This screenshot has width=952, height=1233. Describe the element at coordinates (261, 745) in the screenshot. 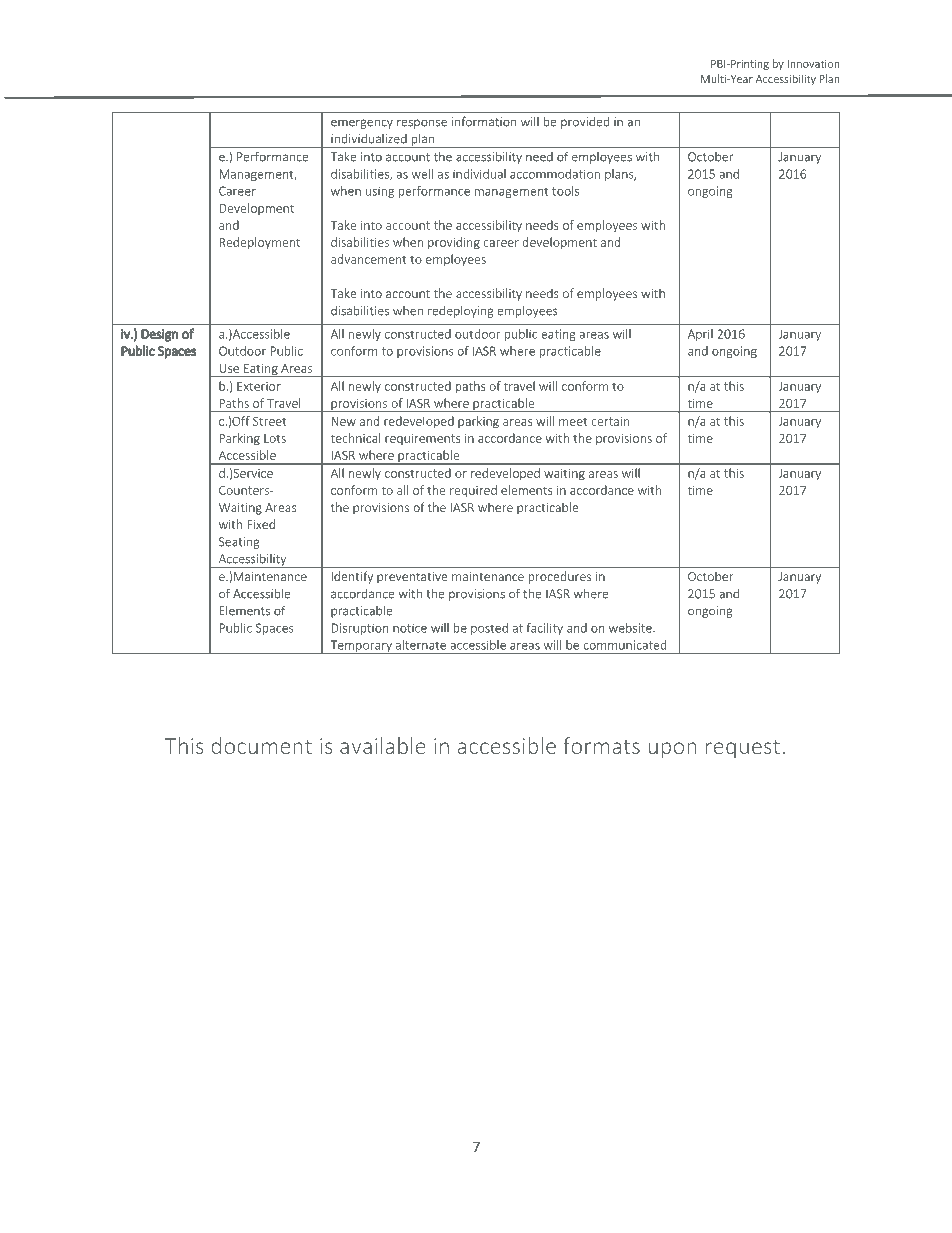

I see `document` at that location.
